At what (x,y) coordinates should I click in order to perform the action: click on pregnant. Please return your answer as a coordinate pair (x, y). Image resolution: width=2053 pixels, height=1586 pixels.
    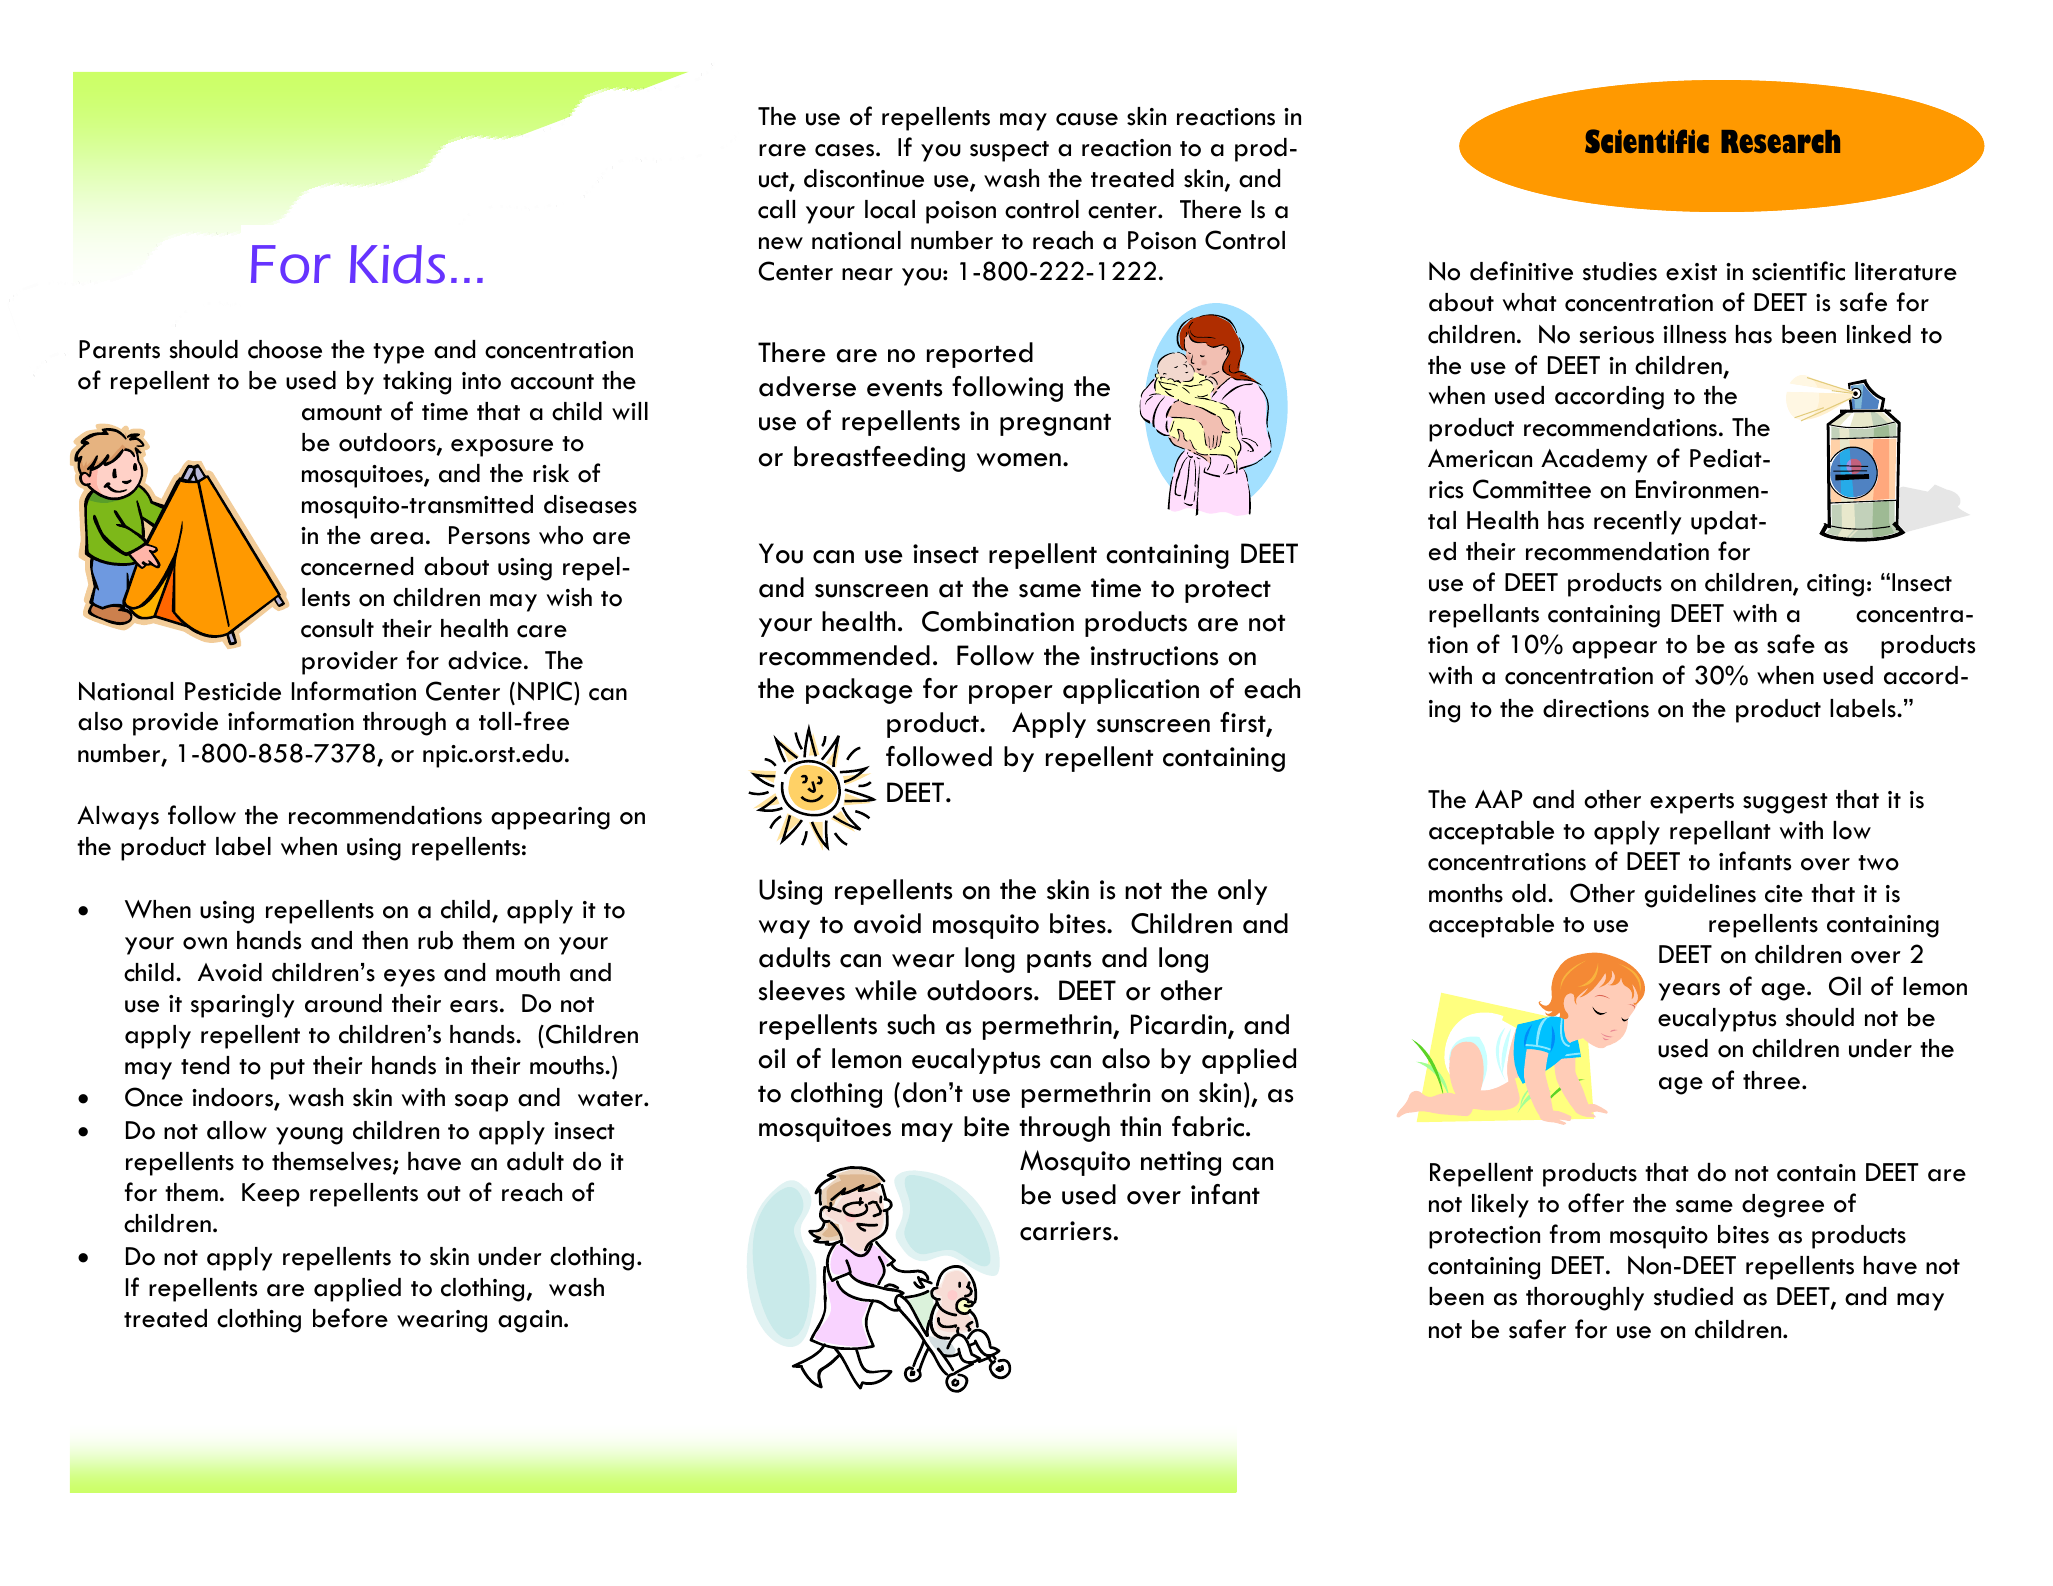
    Looking at the image, I should click on (1055, 425).
